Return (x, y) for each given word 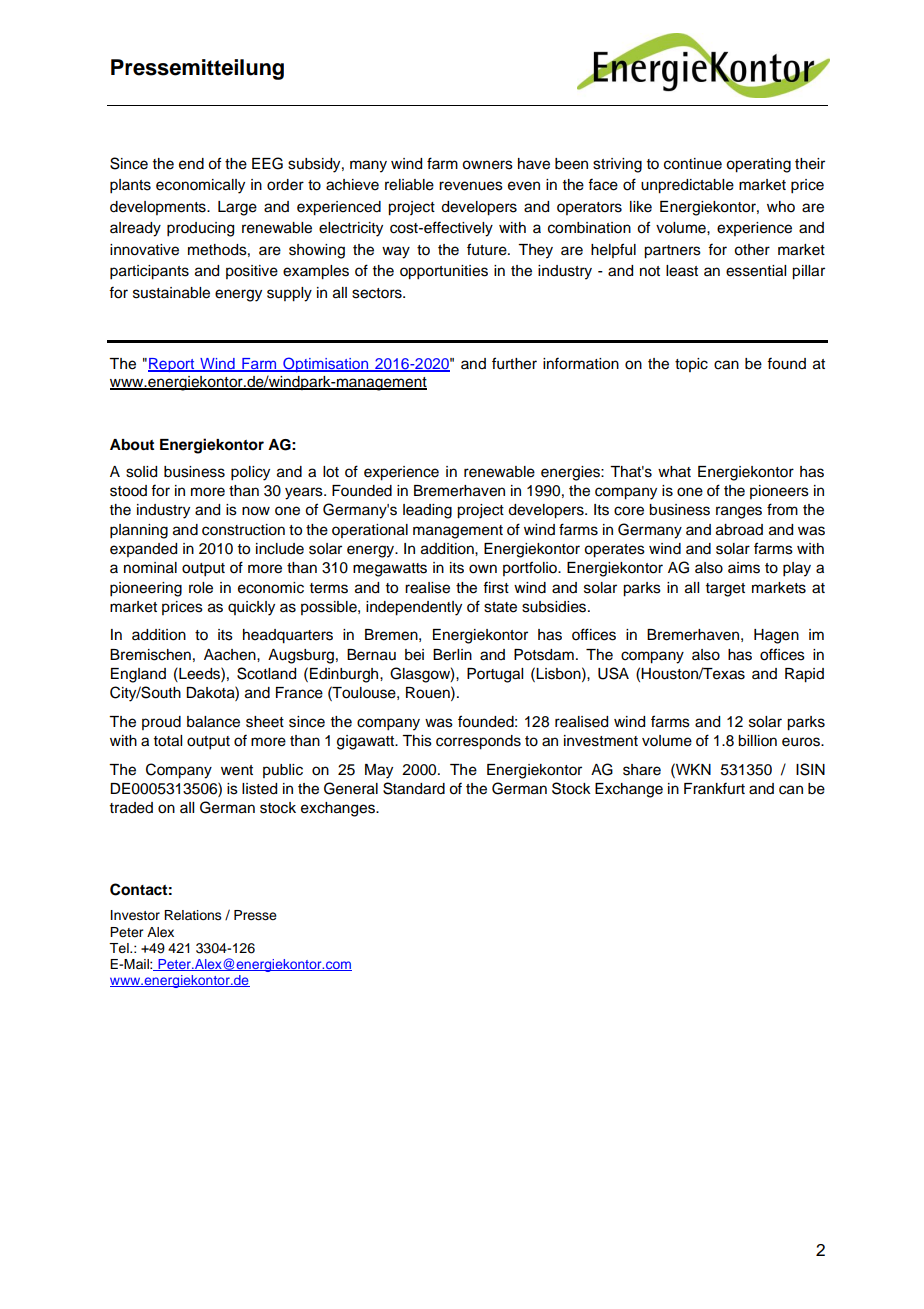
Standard (414, 788)
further (514, 363)
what (674, 472)
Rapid (804, 675)
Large (237, 208)
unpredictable (687, 186)
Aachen (231, 655)
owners (487, 165)
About (132, 445)
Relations (193, 915)
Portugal (495, 675)
